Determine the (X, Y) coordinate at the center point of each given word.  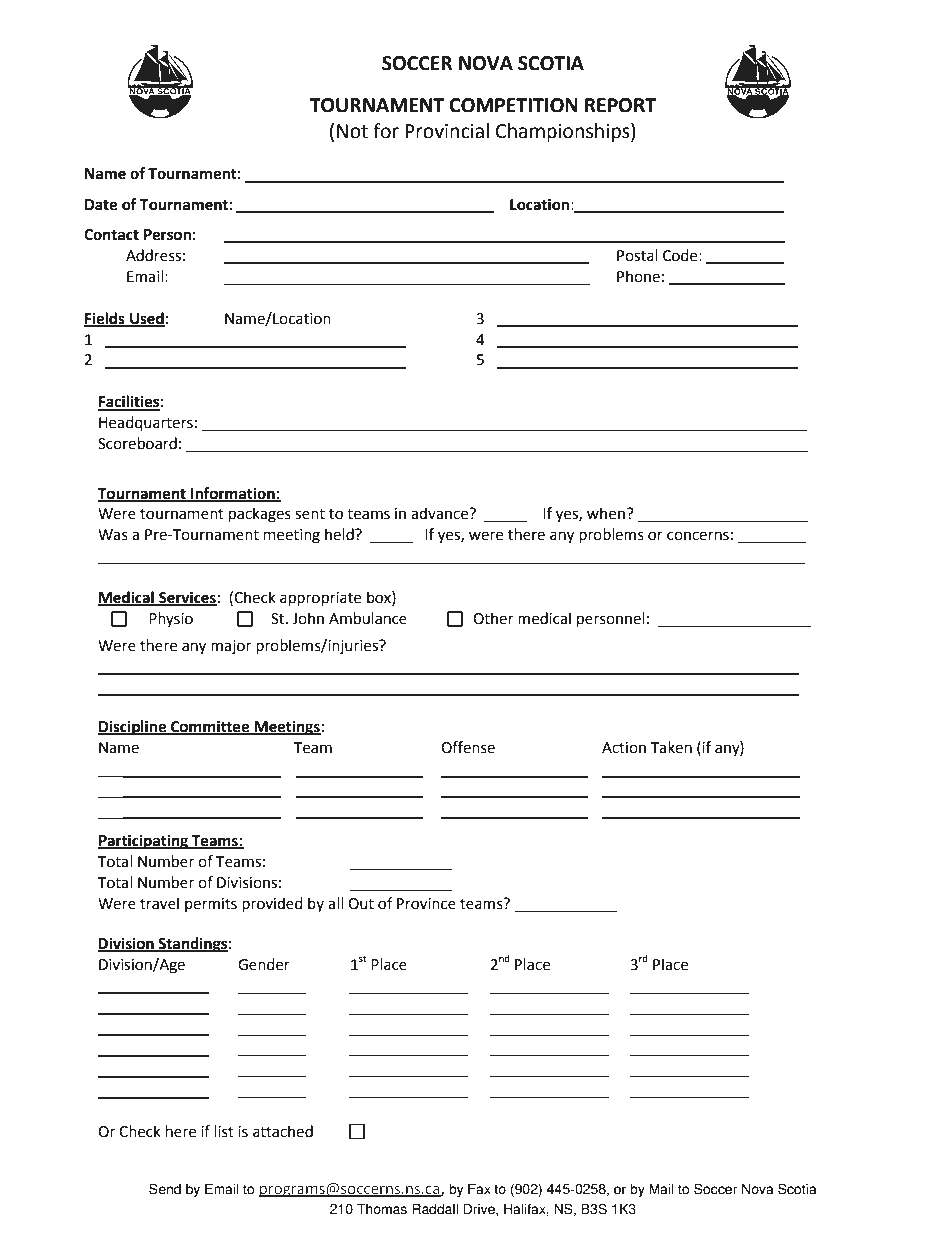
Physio (171, 619)
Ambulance (368, 618)
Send (165, 1189)
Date (101, 205)
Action (624, 748)
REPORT (620, 105)
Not (352, 131)
